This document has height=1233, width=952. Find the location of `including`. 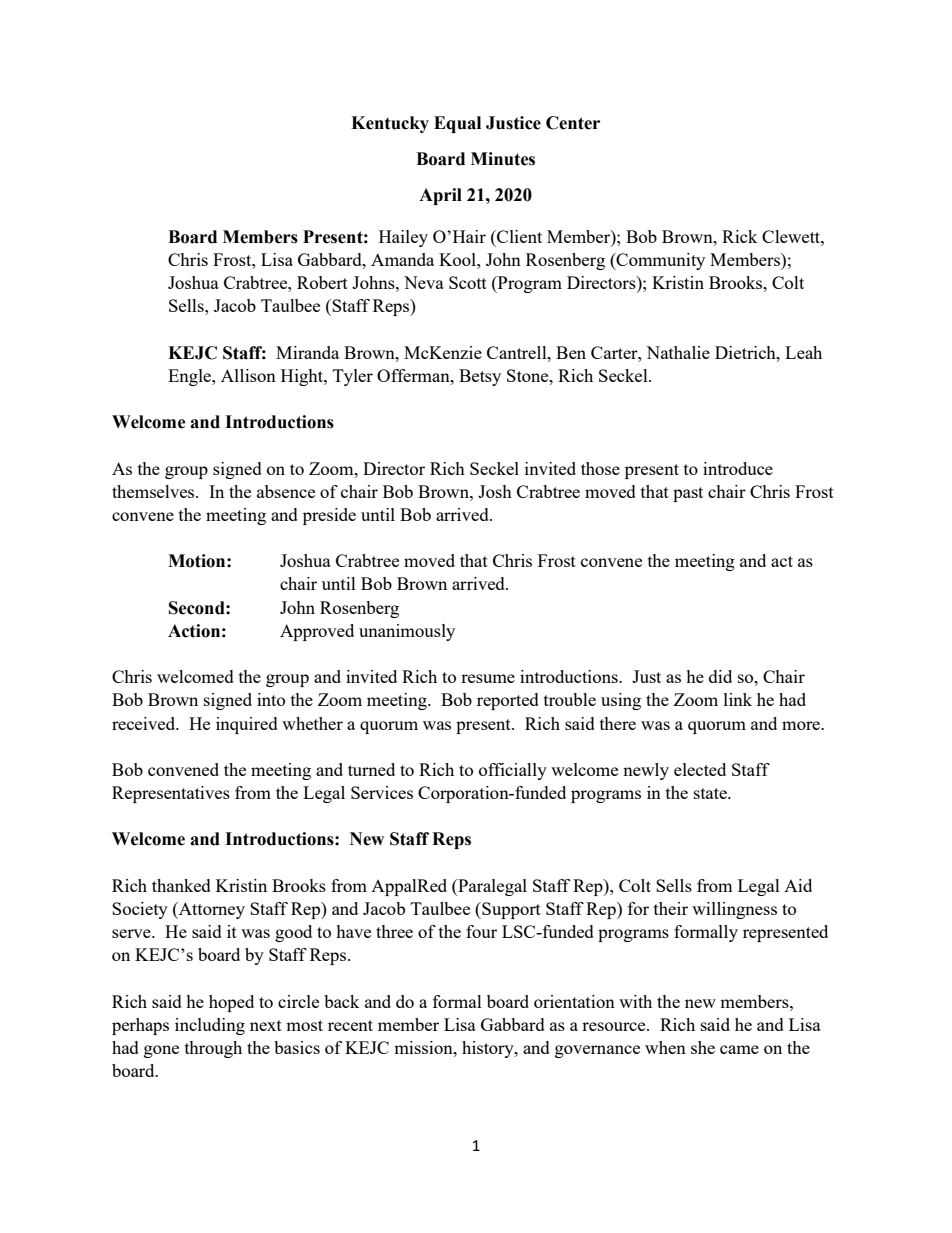

including is located at coordinates (210, 1026).
